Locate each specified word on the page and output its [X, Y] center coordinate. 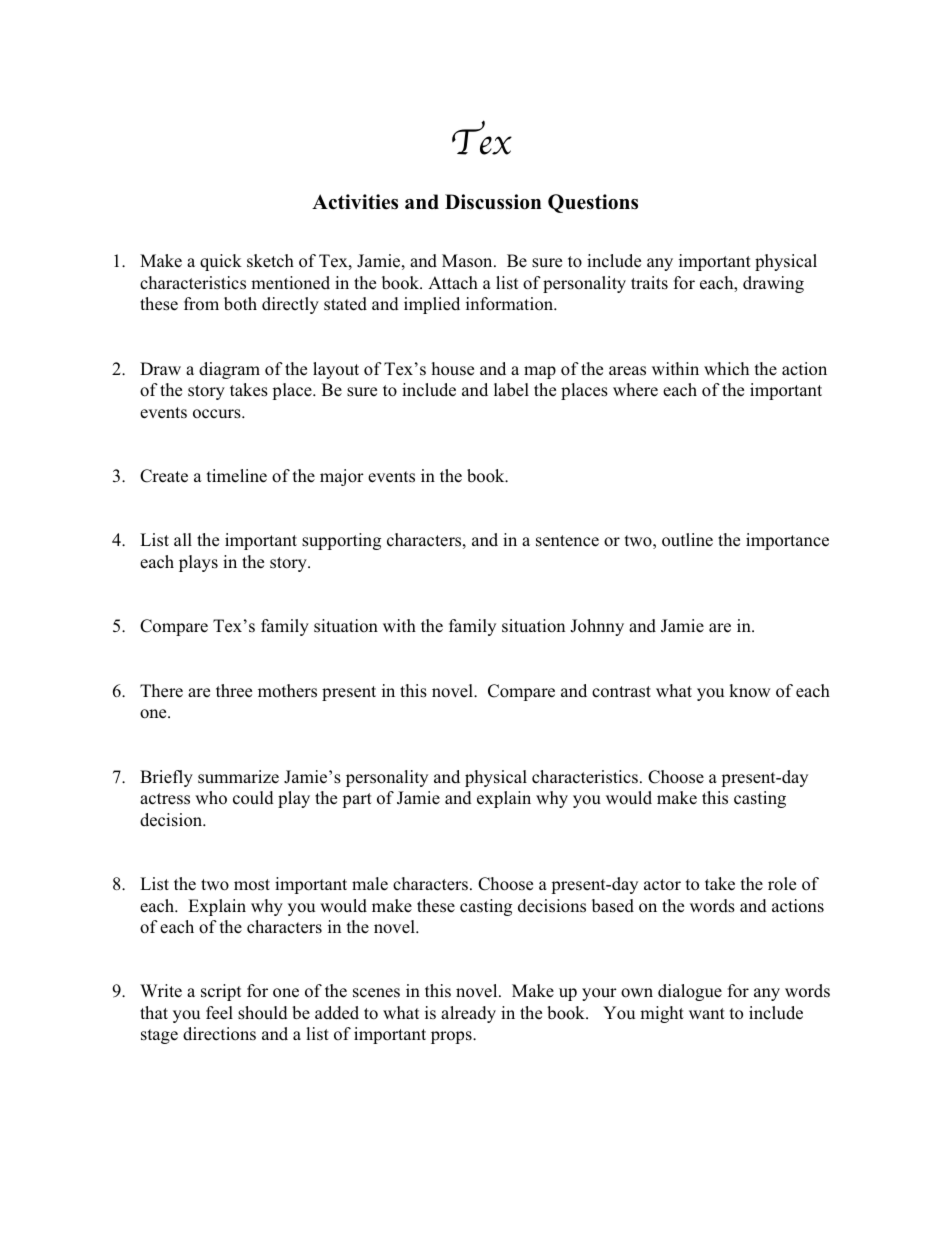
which [726, 369]
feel [219, 1012]
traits [649, 283]
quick [221, 262]
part [357, 800]
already [468, 1014]
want [707, 1013]
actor [662, 885]
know [750, 691]
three [234, 691]
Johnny [597, 627]
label [511, 389]
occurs [218, 414]
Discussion [493, 202]
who [211, 797]
